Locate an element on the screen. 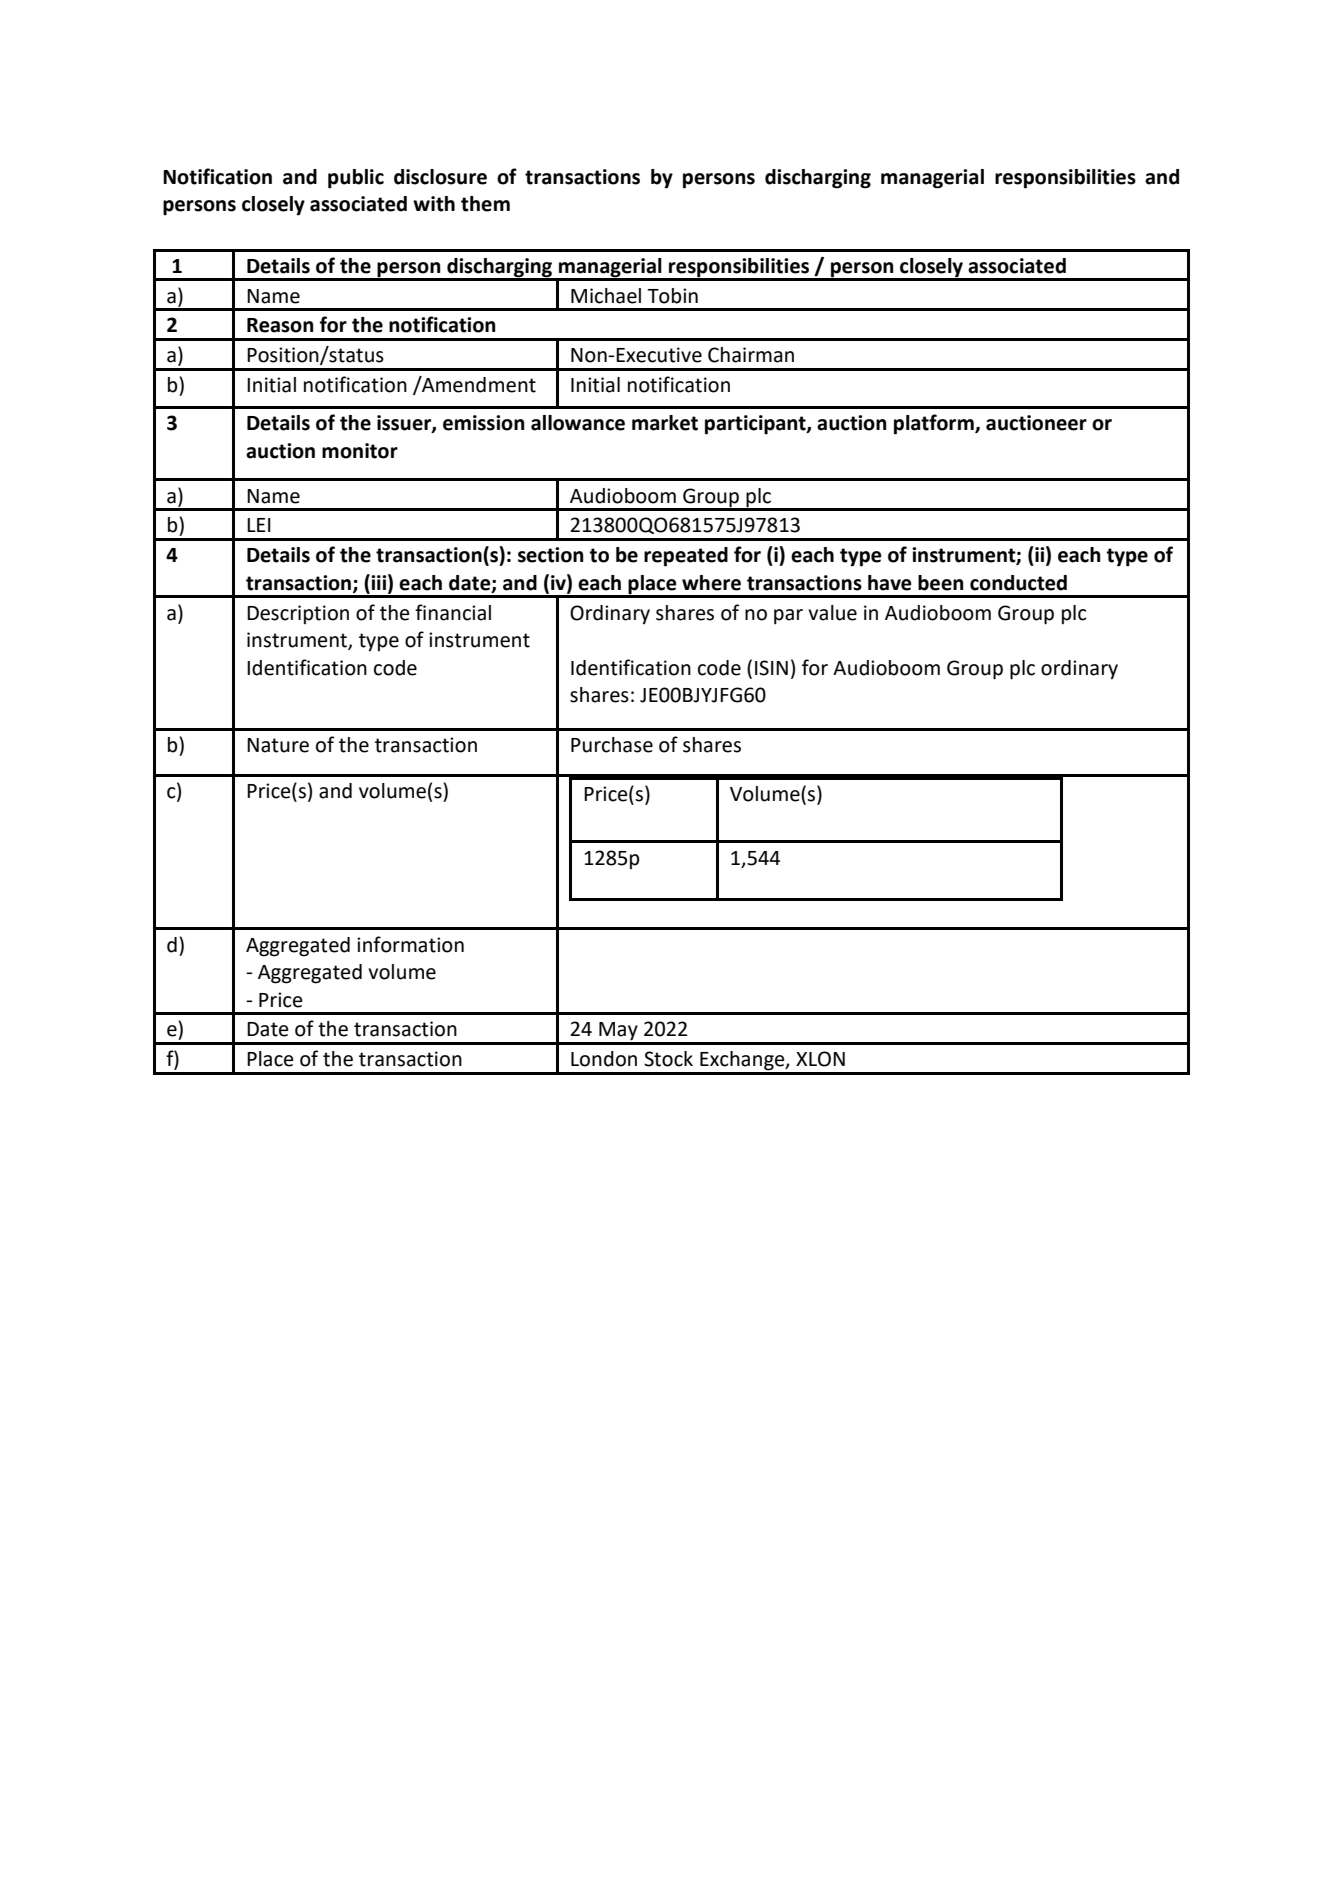  information is located at coordinates (410, 944).
